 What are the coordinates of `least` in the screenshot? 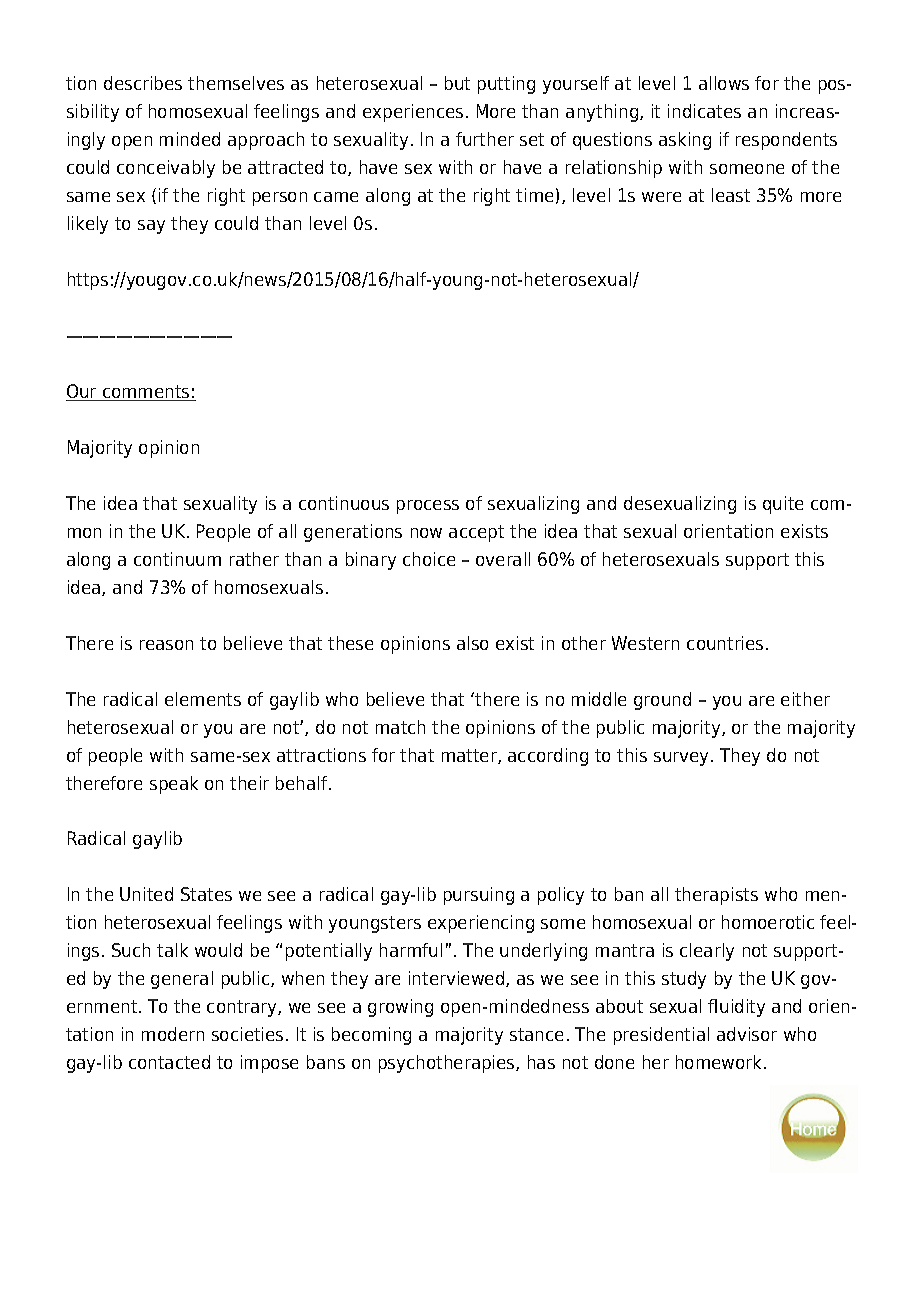 It's located at (731, 195).
